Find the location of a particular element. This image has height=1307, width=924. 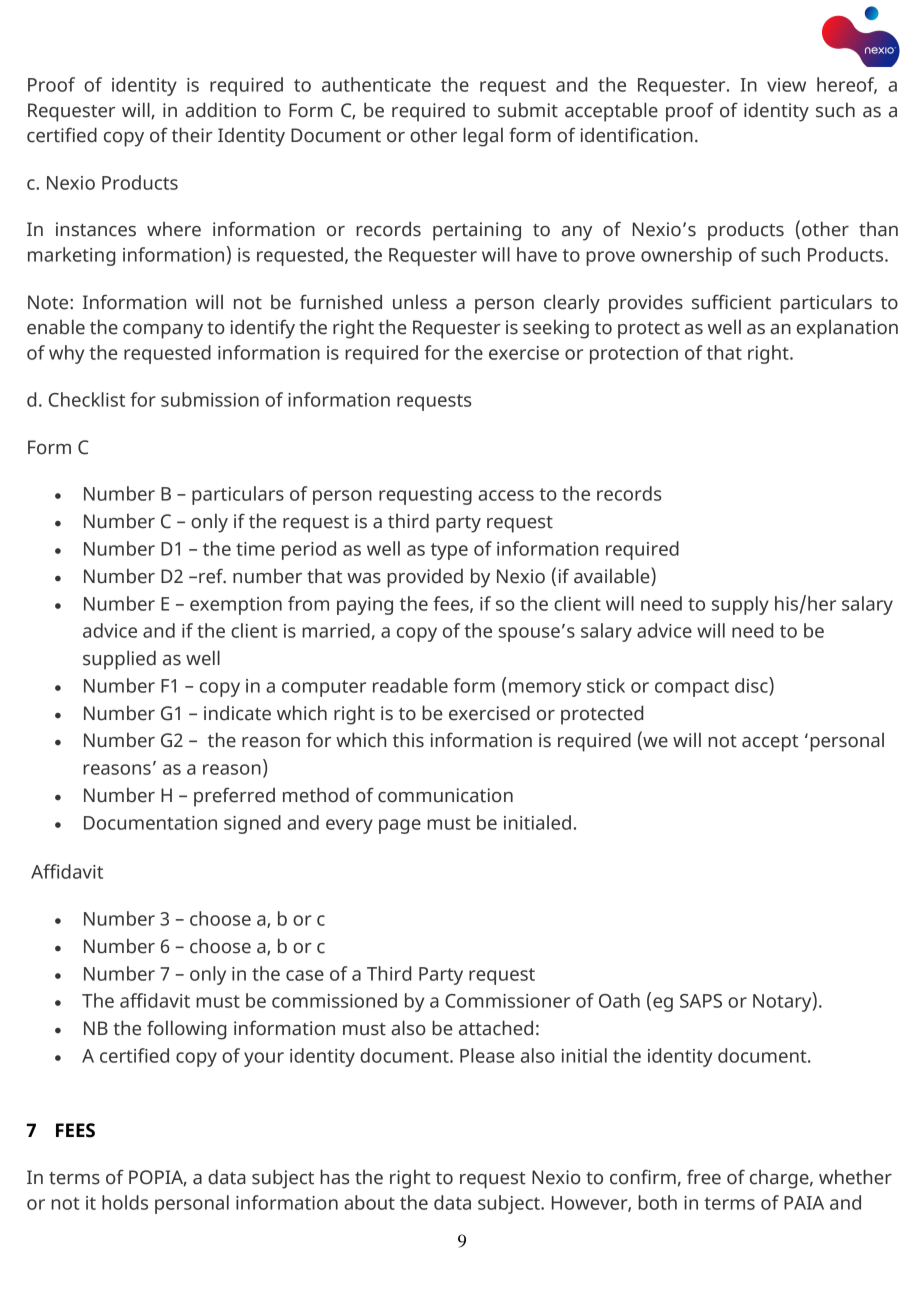

legal is located at coordinates (483, 137).
